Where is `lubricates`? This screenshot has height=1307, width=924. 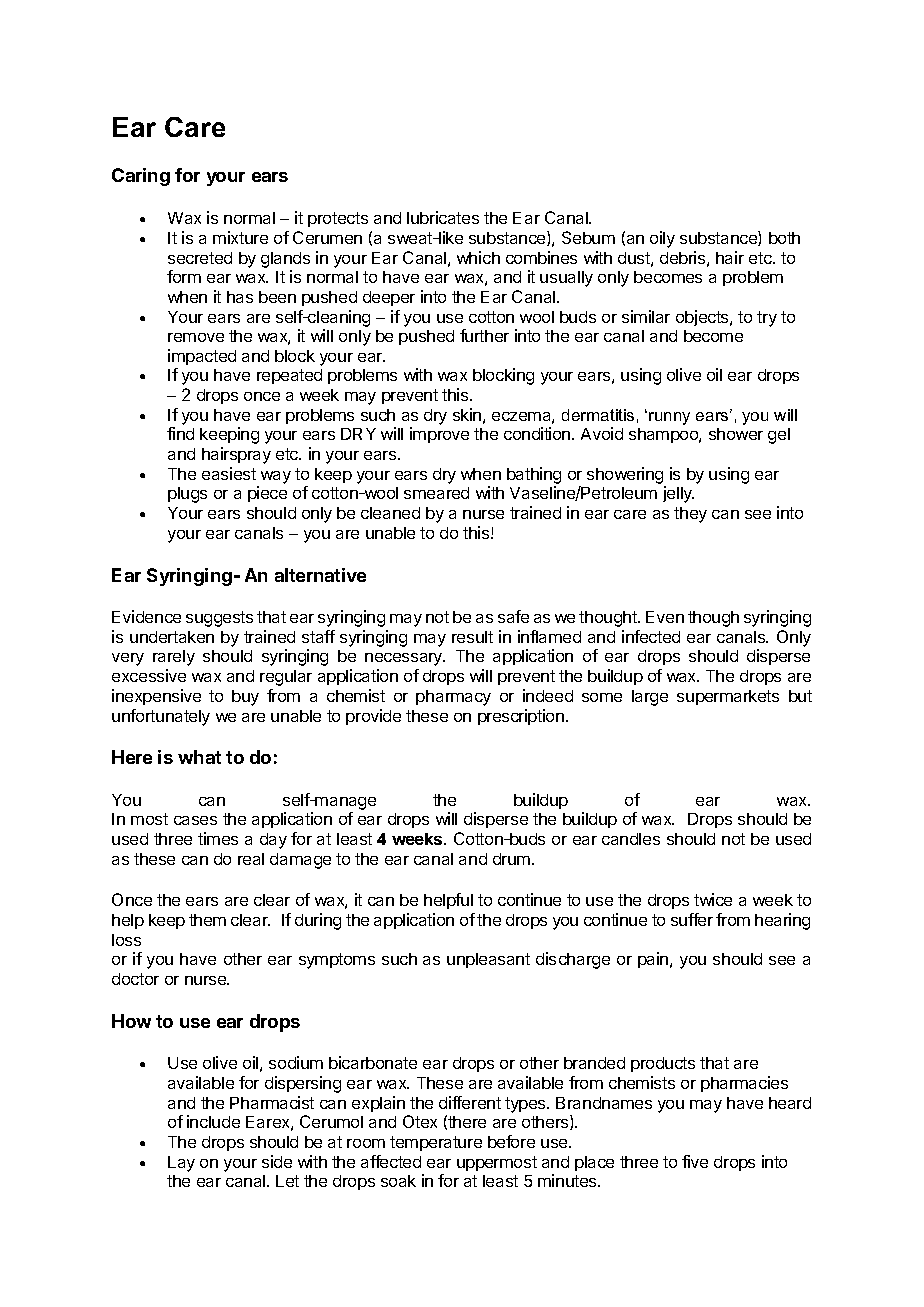 lubricates is located at coordinates (443, 217).
